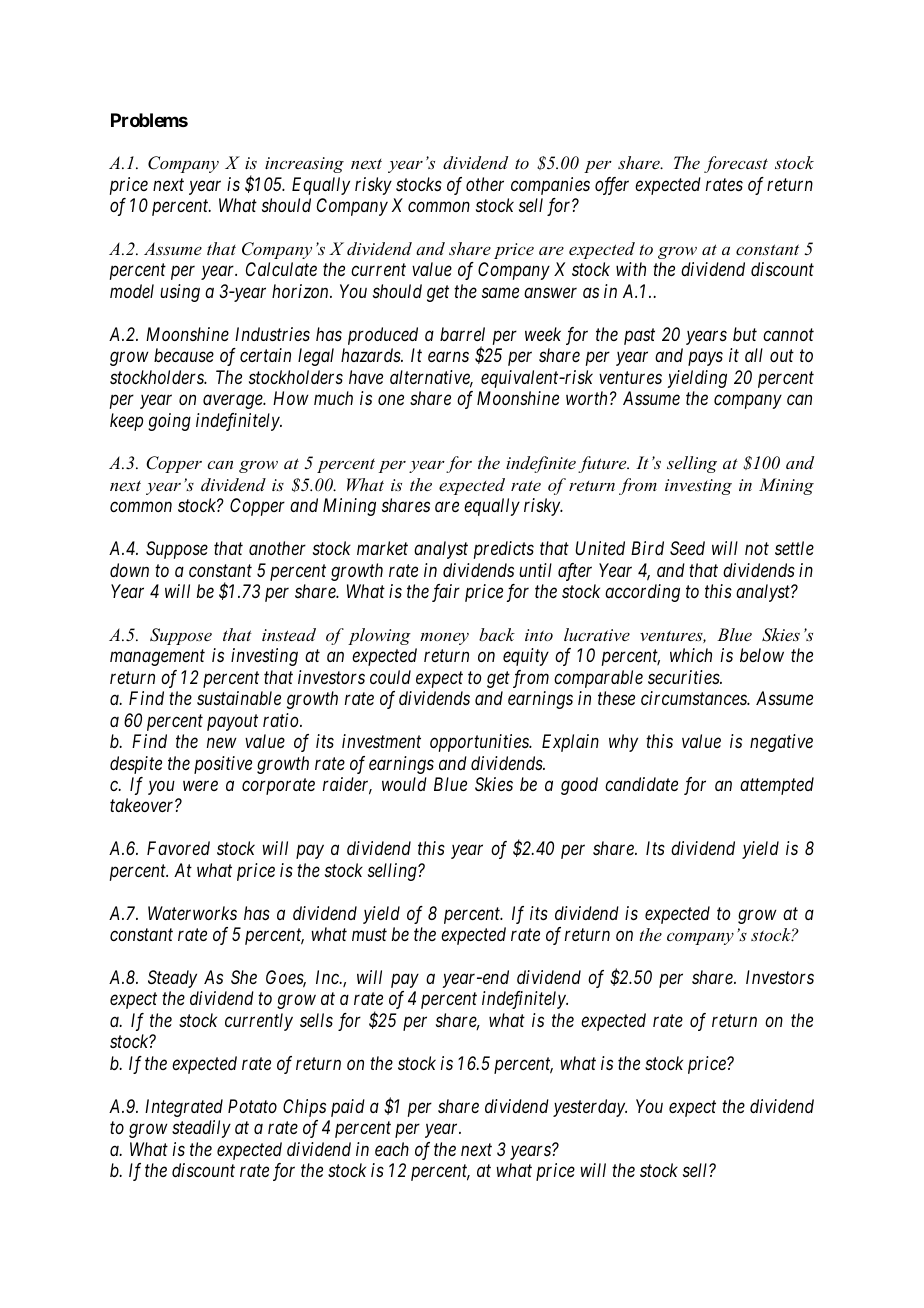 This screenshot has height=1308, width=924. I want to click on new, so click(222, 743).
